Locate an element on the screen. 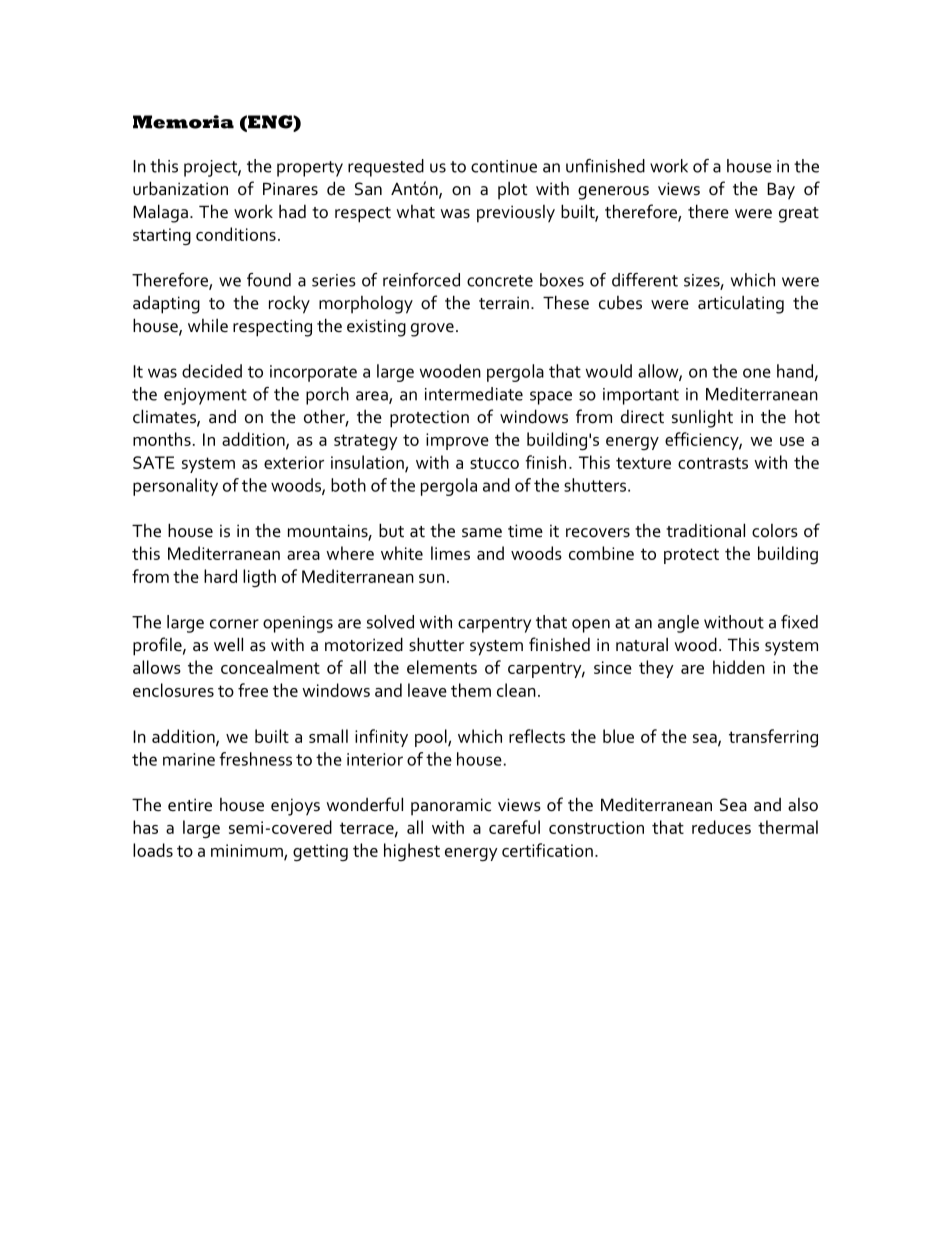 The width and height of the screenshot is (952, 1233). urbanization is located at coordinates (180, 188).
